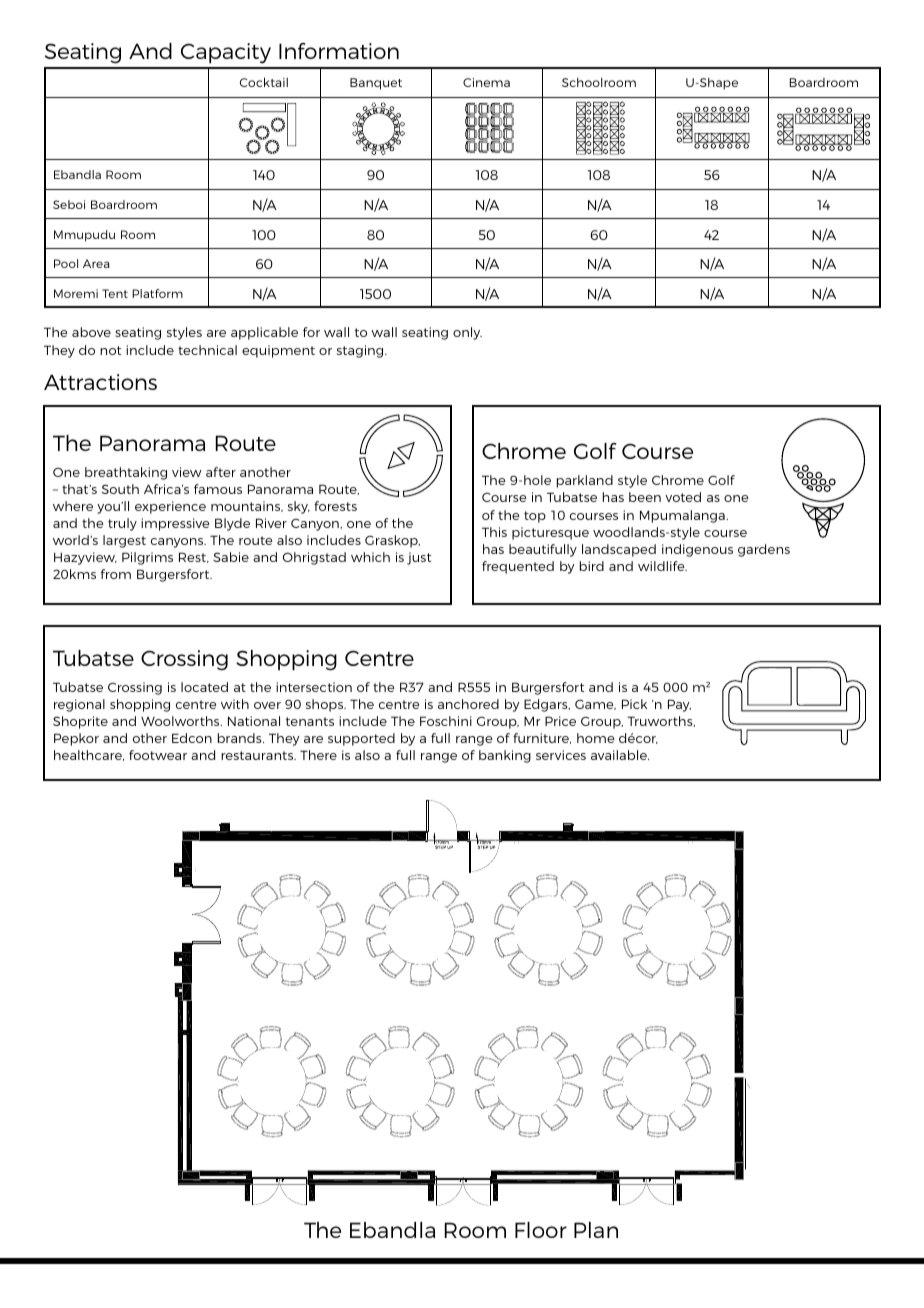 The height and width of the document is (1308, 924). I want to click on Capacity, so click(226, 53).
